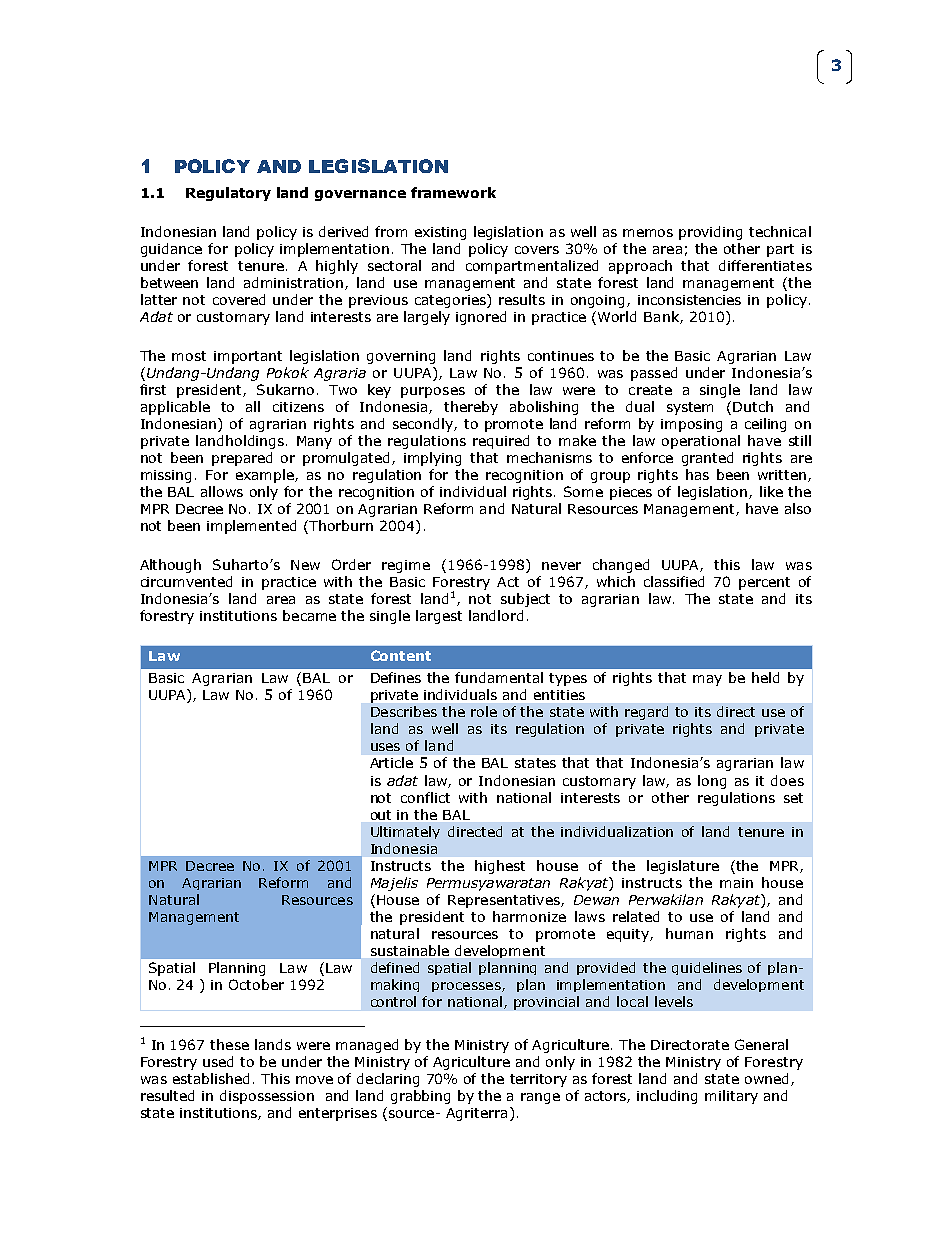 The image size is (952, 1233). I want to click on providing, so click(710, 233).
